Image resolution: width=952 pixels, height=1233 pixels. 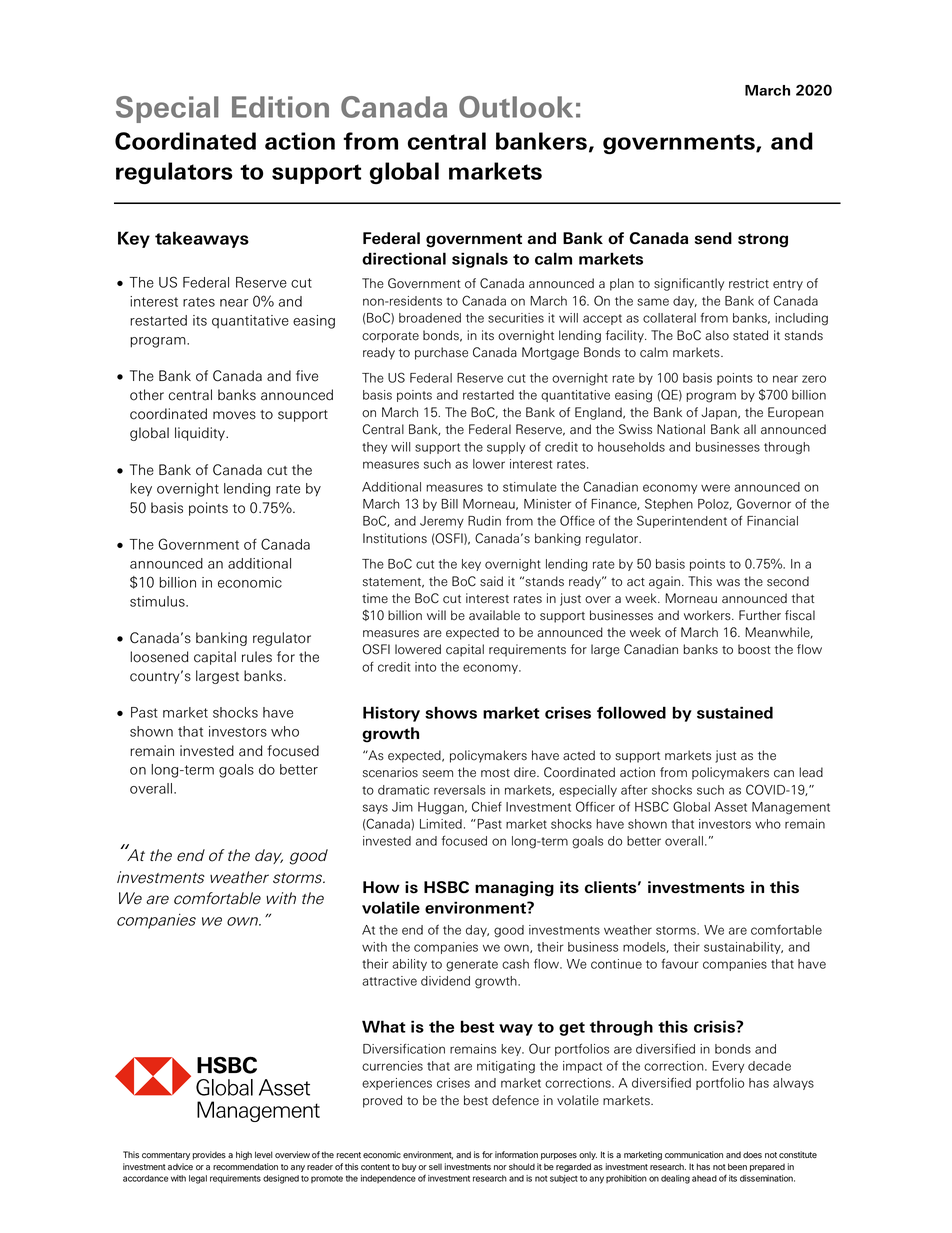 What do you see at coordinates (201, 434) in the screenshot?
I see `liquidity` at bounding box center [201, 434].
